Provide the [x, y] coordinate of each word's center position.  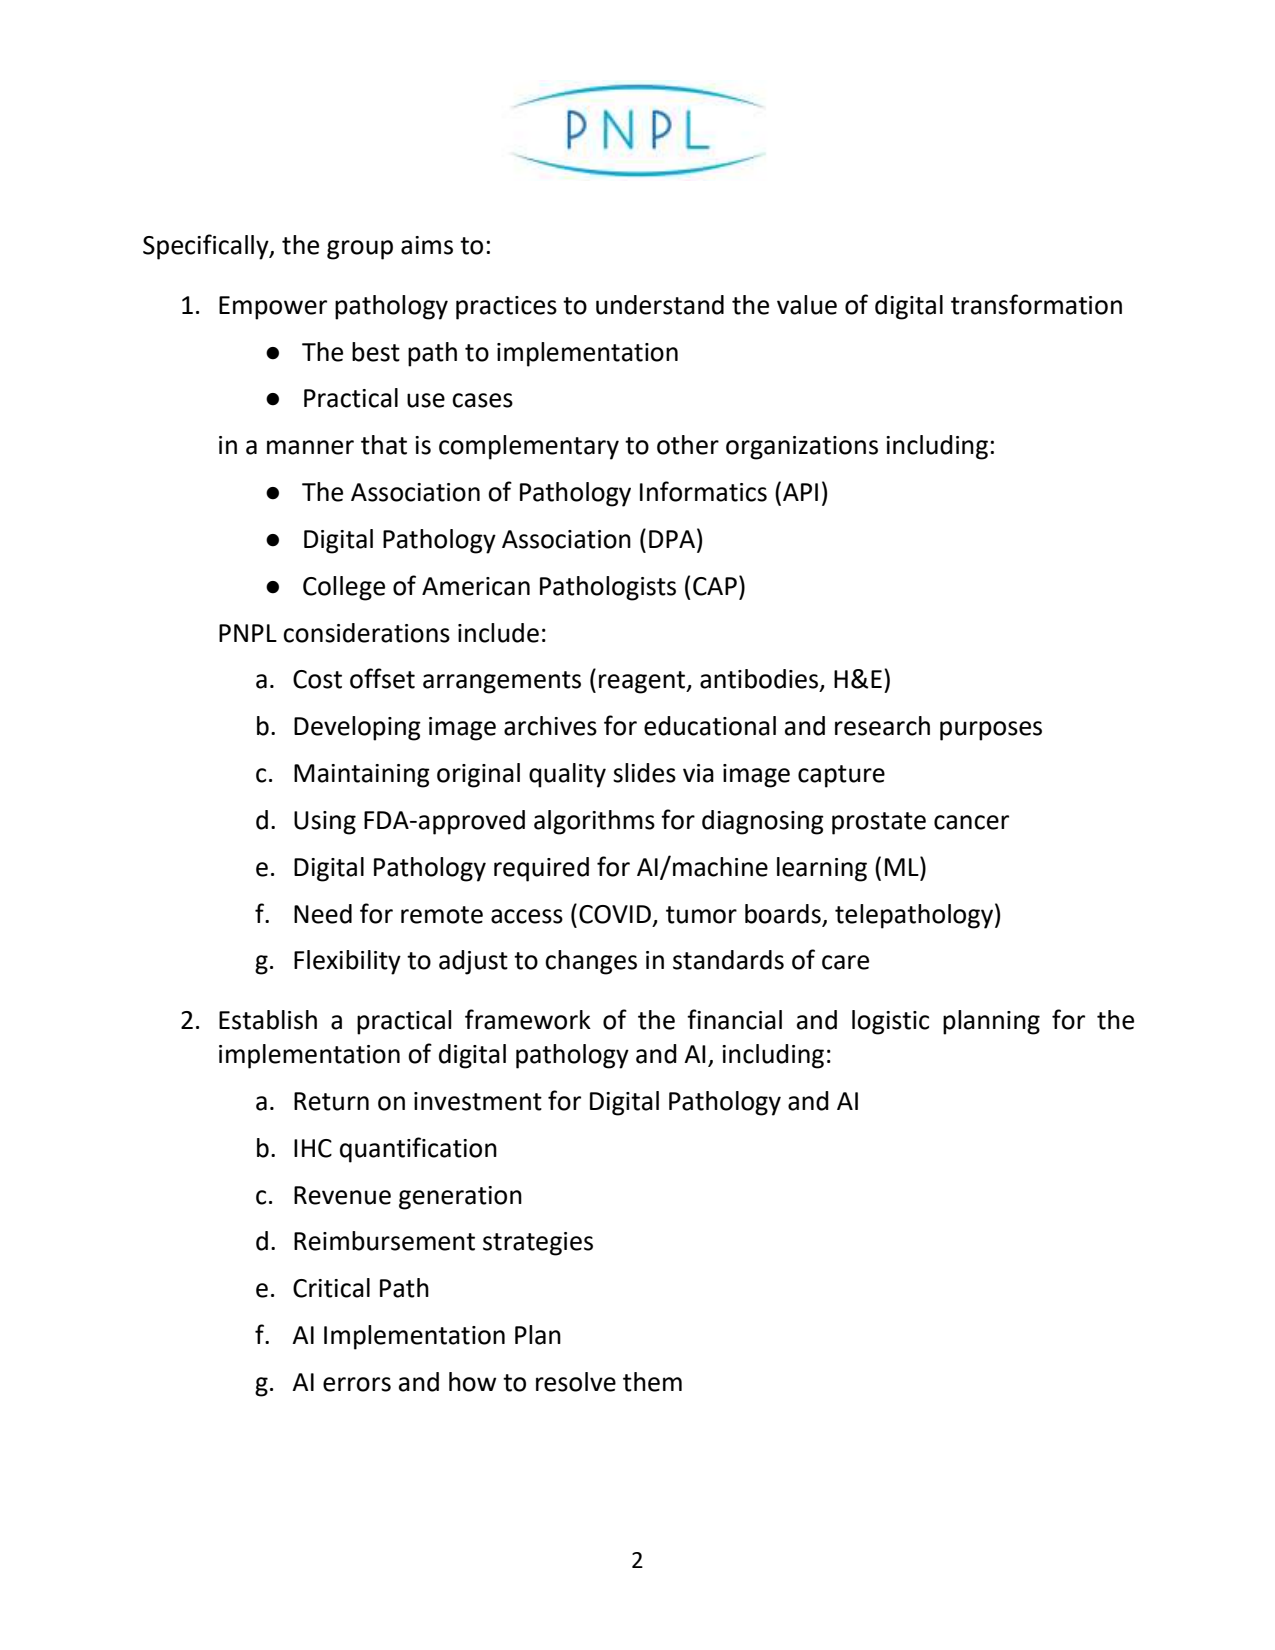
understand [660, 305]
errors [357, 1384]
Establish [268, 1020]
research [882, 726]
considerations [366, 633]
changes [591, 962]
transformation [1036, 304]
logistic [890, 1022]
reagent [643, 682]
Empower [273, 308]
